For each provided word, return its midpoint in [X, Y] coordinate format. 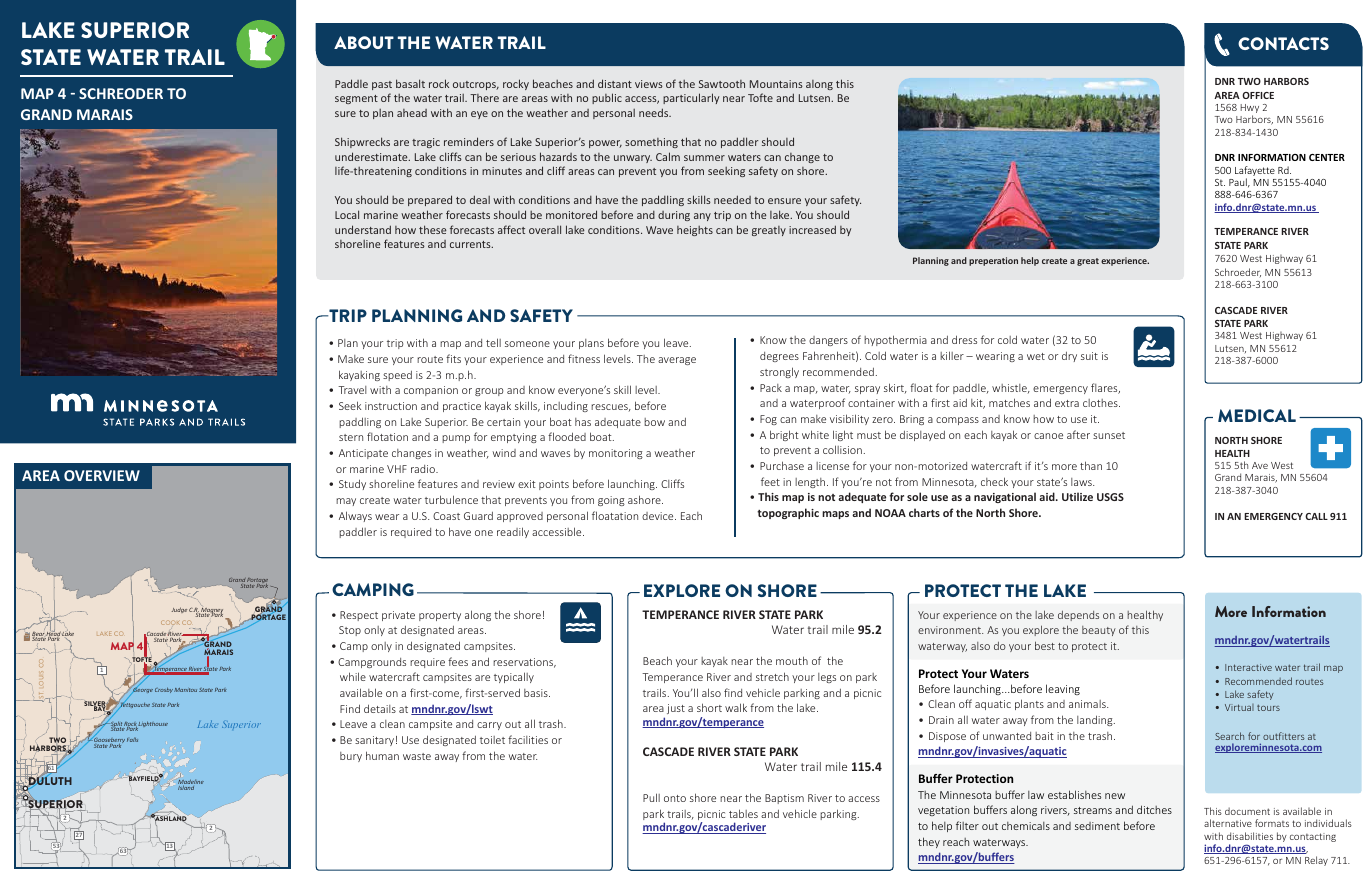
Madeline [191, 783]
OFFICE [1258, 95]
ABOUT [364, 42]
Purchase [782, 465]
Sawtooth [722, 84]
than [1091, 465]
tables [743, 813]
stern [351, 437]
